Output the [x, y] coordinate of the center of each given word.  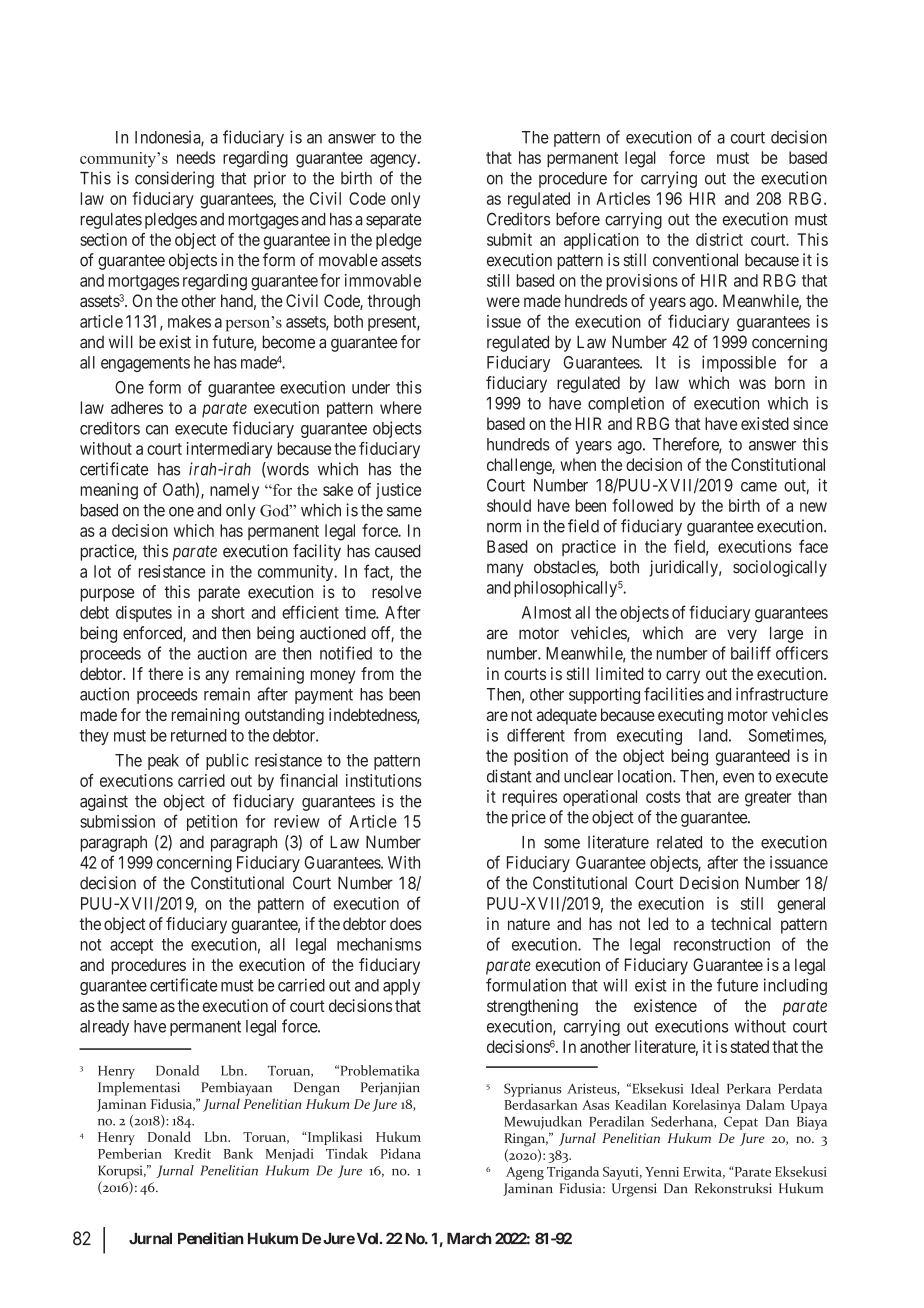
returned [199, 735]
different [536, 735]
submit [509, 239]
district [719, 239]
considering [174, 179]
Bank [238, 1153]
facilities [674, 694]
